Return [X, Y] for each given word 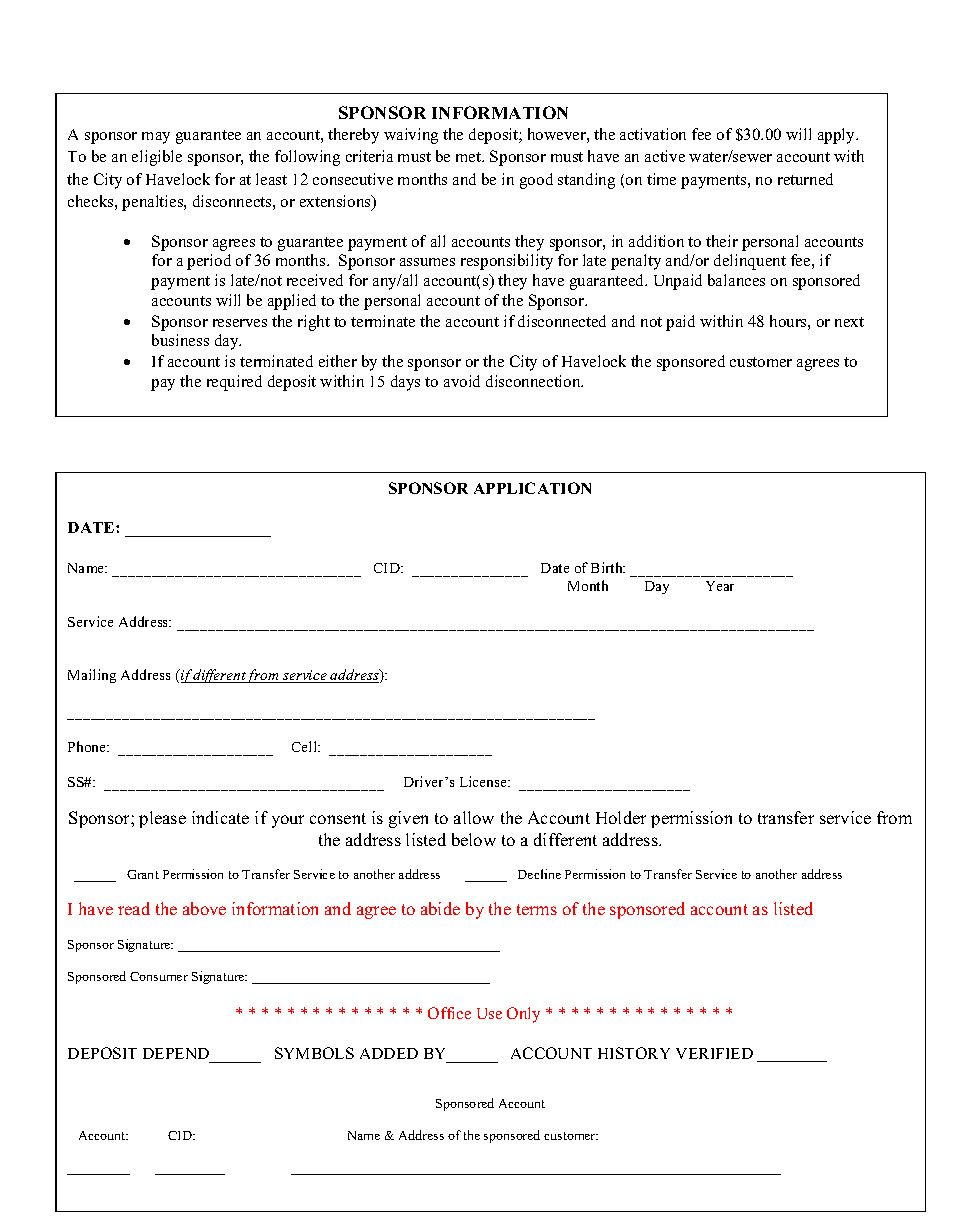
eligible [157, 158]
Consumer [159, 976]
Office [449, 1013]
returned [805, 179]
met [470, 157]
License [484, 781]
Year [720, 586]
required [234, 383]
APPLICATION [532, 488]
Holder [621, 817]
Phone [88, 746]
